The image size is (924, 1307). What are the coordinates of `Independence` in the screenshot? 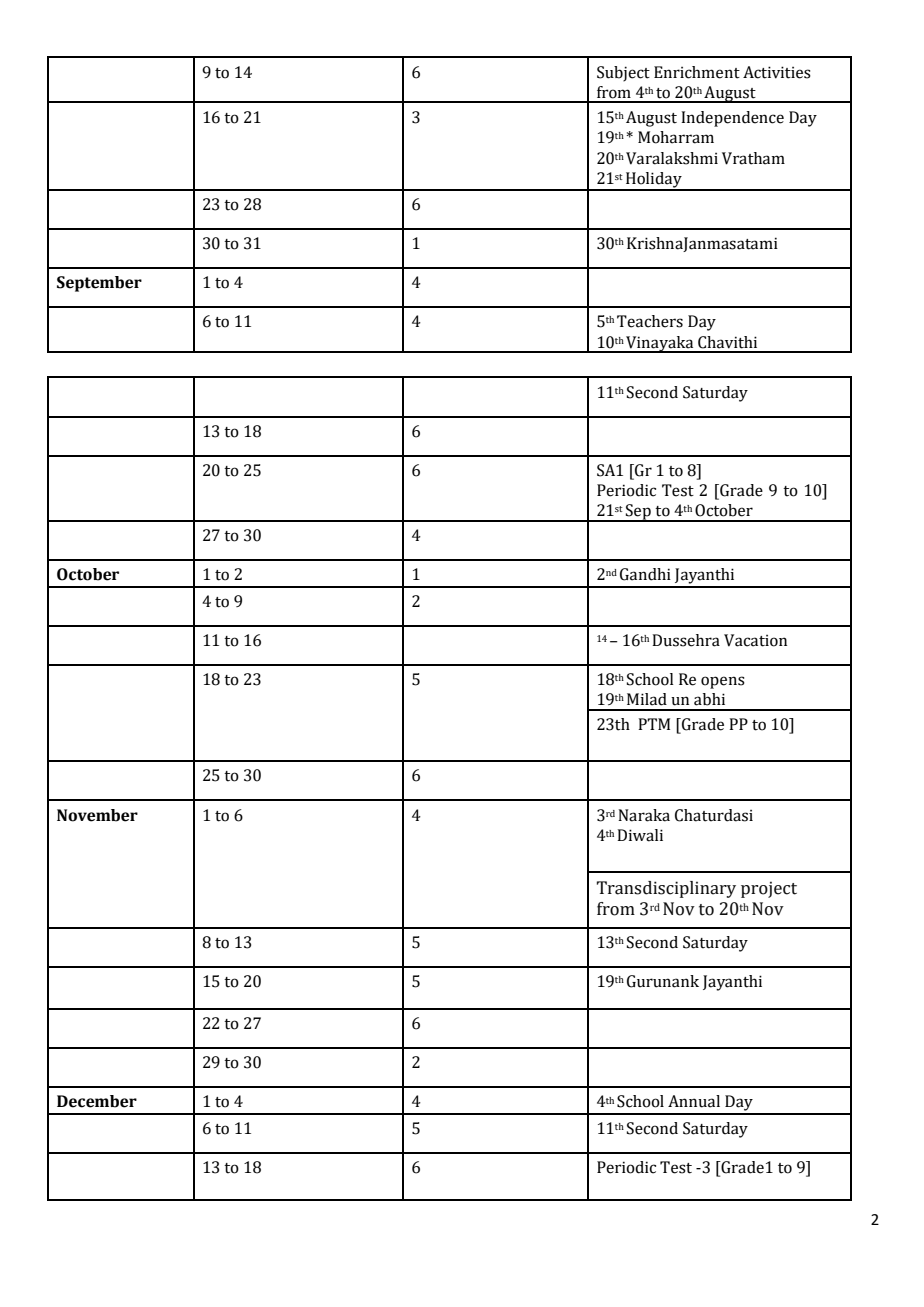 It's located at (732, 119).
